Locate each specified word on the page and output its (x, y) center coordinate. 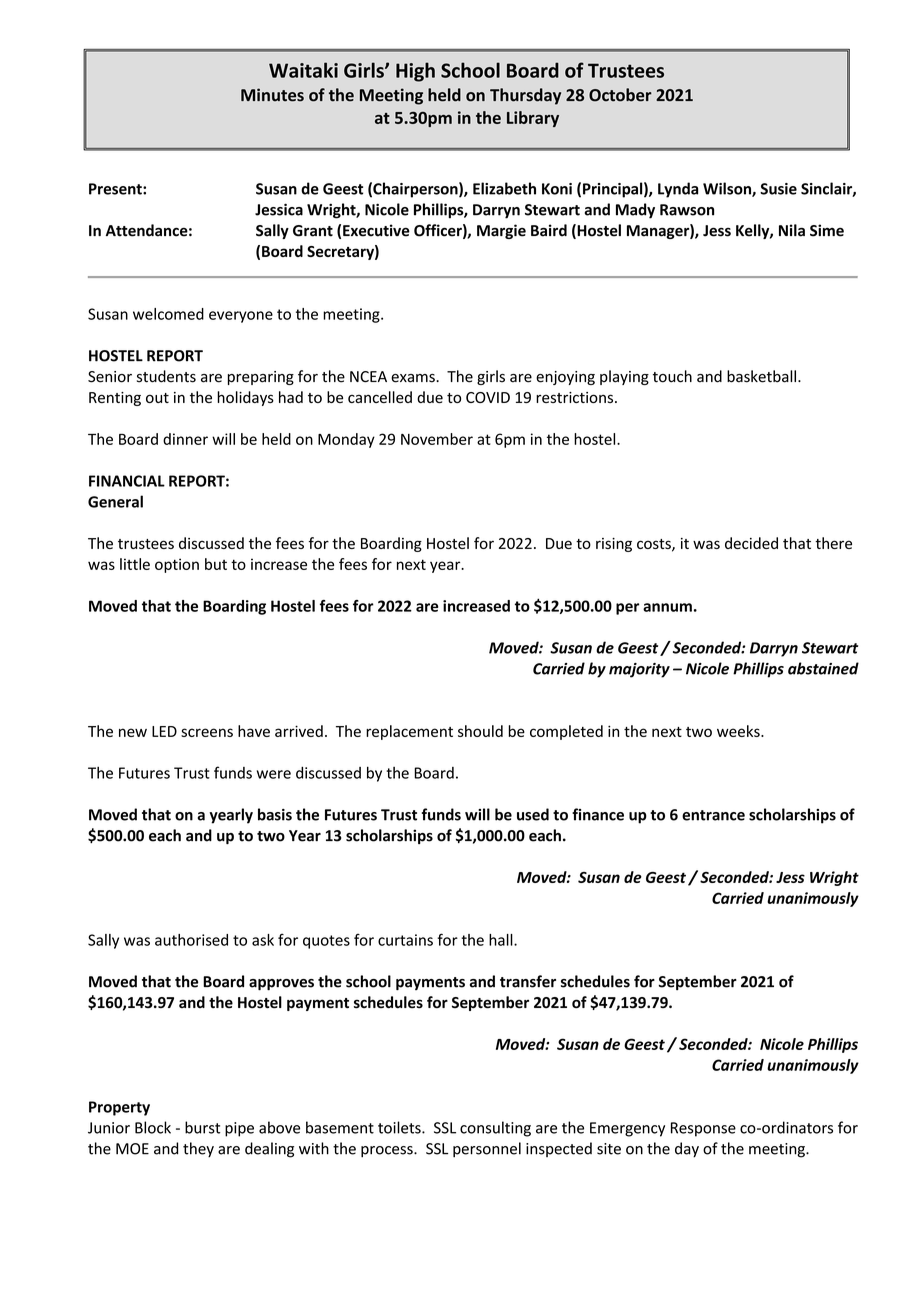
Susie (778, 189)
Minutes (272, 95)
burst (202, 1127)
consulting (495, 1129)
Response (703, 1129)
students (166, 376)
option (177, 565)
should (480, 731)
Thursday (525, 96)
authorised (191, 940)
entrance (713, 815)
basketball (761, 376)
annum (667, 607)
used (533, 814)
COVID (488, 397)
